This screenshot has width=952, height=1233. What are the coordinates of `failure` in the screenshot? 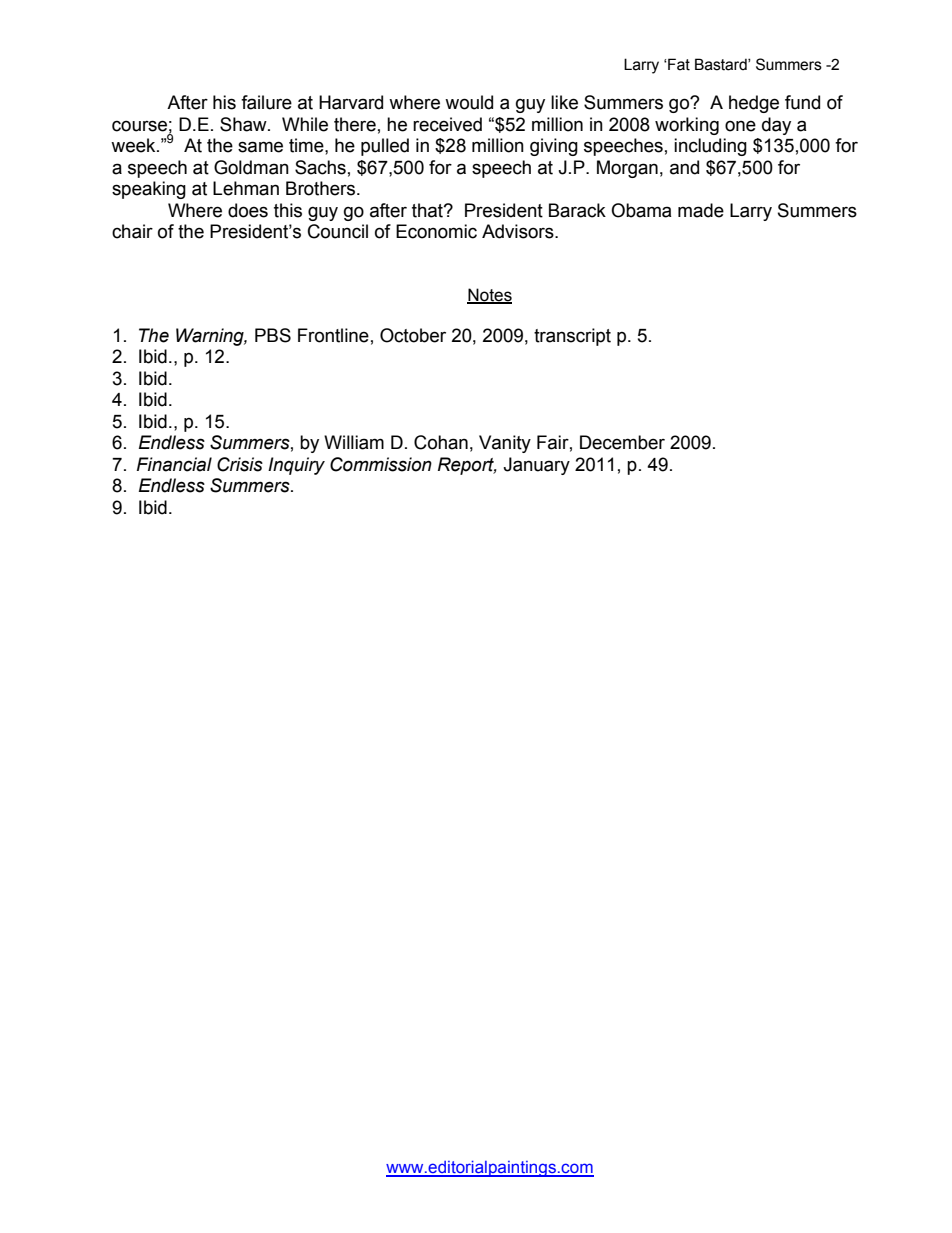 It's located at (266, 102).
